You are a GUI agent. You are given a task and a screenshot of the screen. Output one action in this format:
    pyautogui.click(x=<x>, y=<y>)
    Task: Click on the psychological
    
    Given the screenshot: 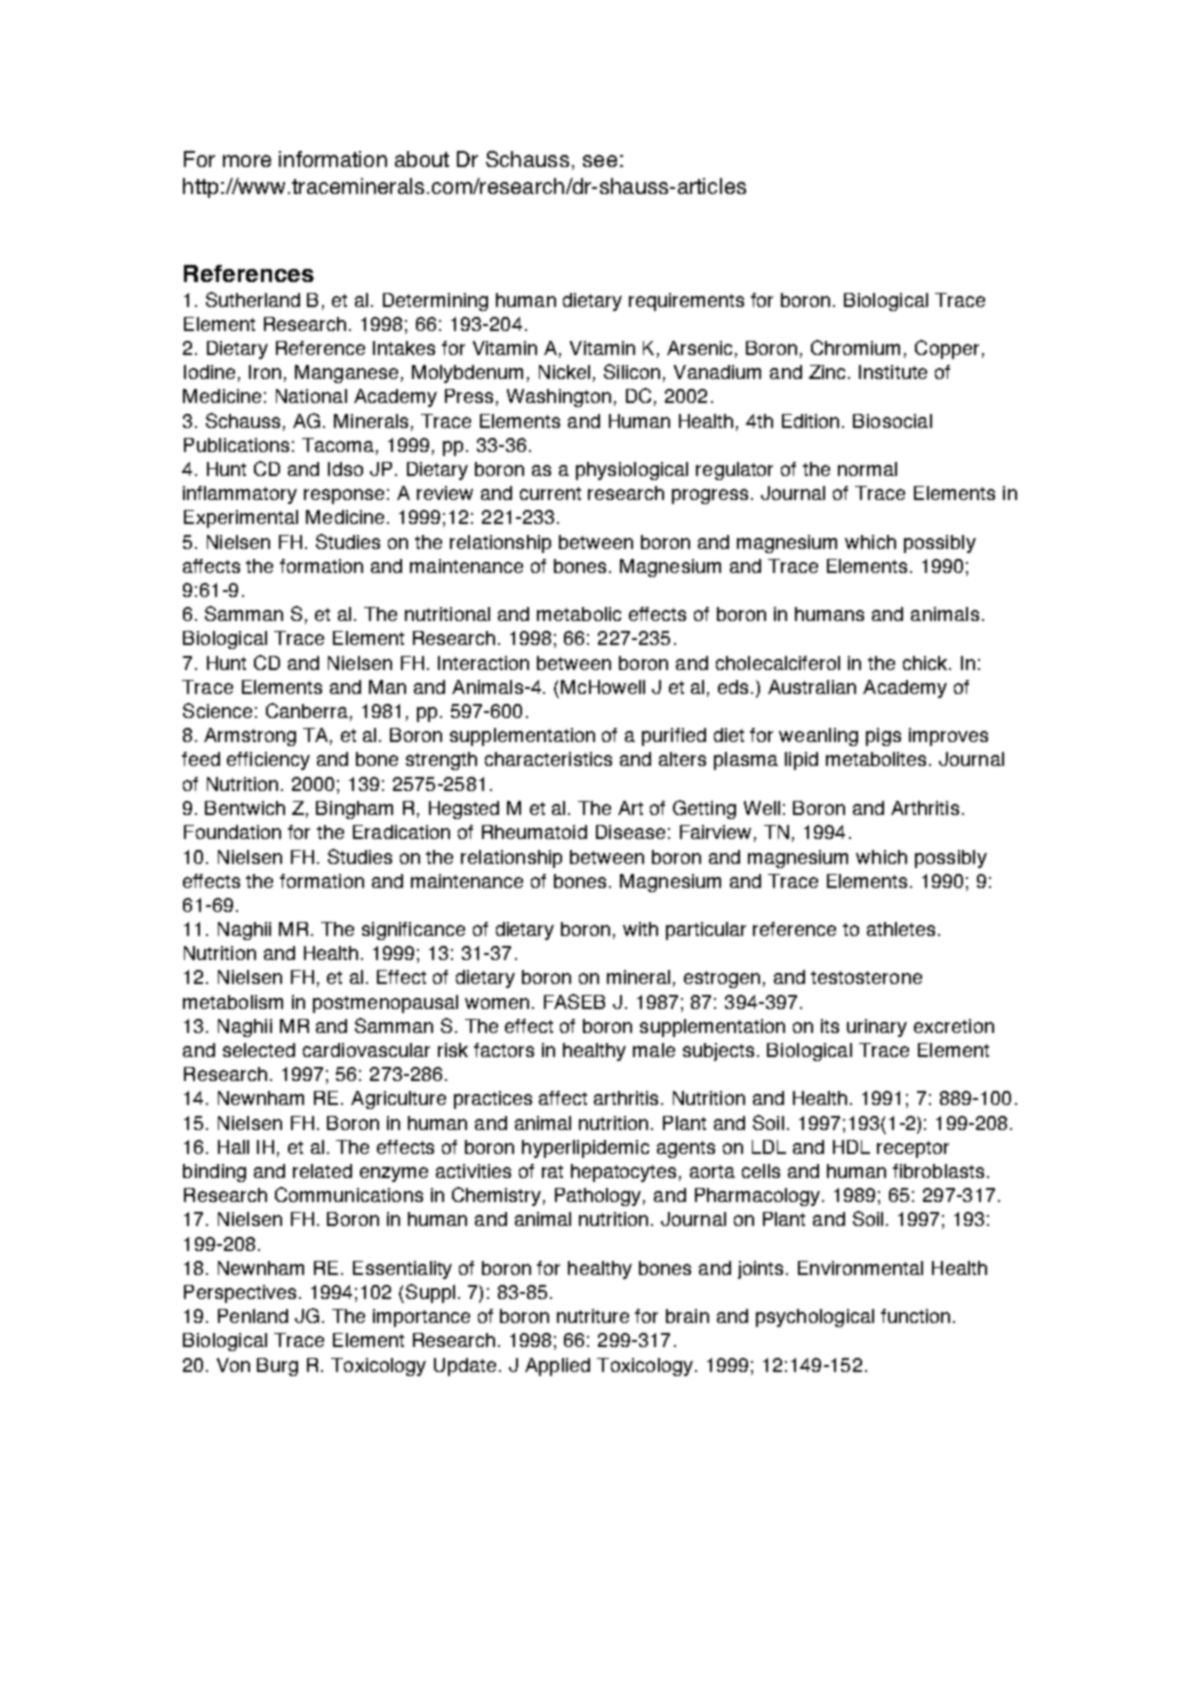 What is the action you would take?
    pyautogui.click(x=815, y=1318)
